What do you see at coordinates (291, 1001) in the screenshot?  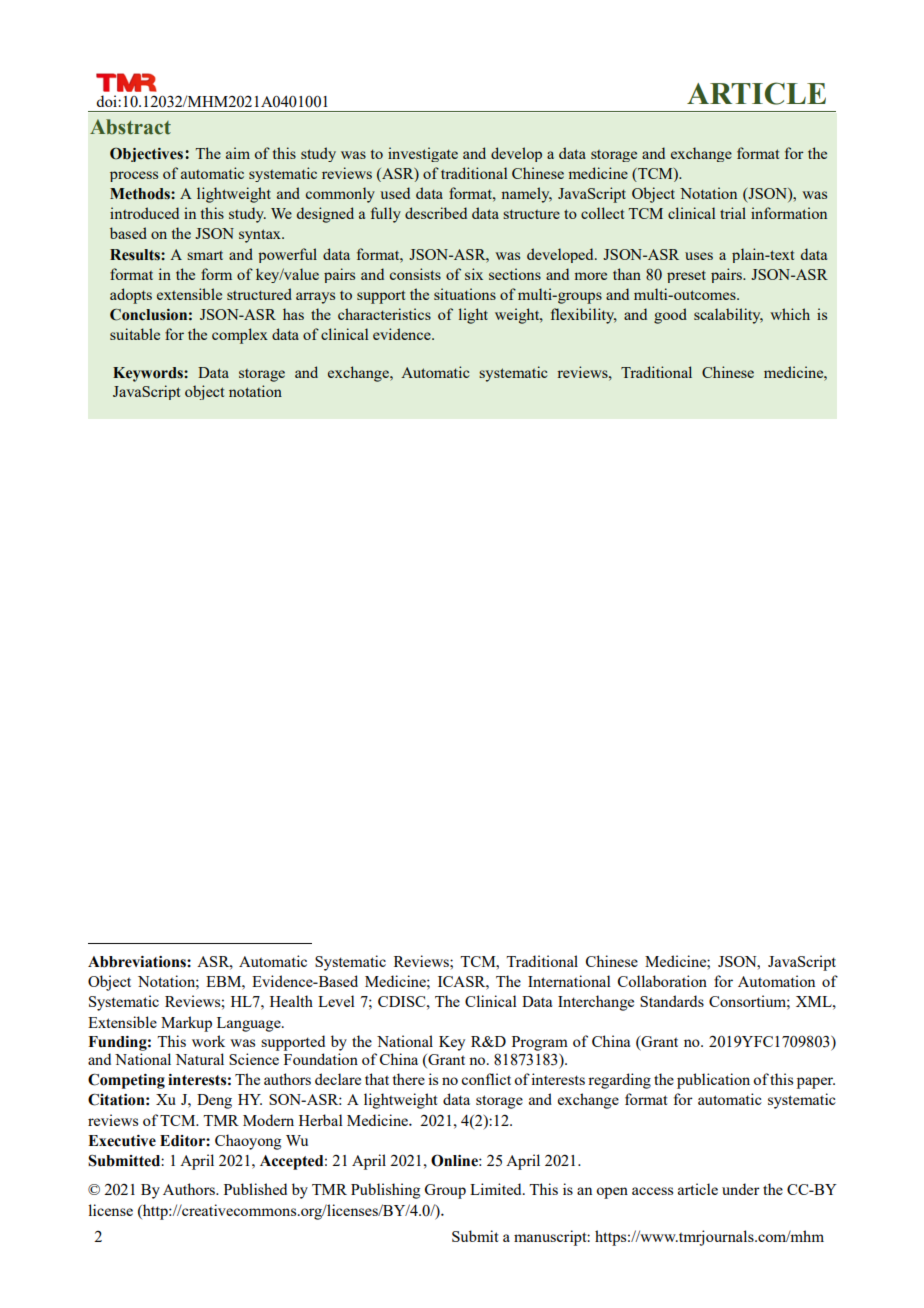 I see `Health` at bounding box center [291, 1001].
